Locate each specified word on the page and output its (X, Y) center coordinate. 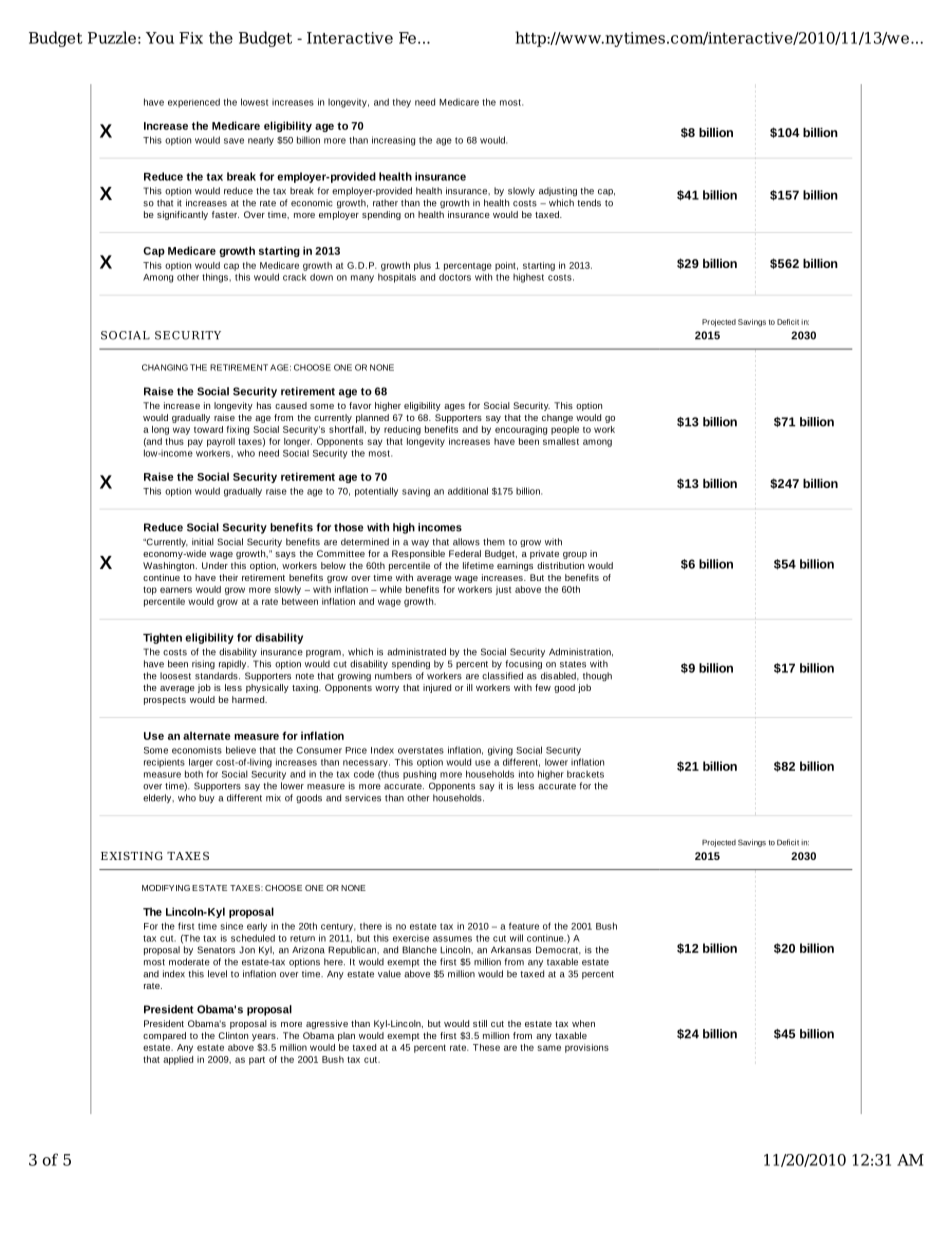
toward (208, 429)
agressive (327, 1024)
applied (178, 1060)
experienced (194, 103)
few (543, 687)
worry (387, 689)
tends (589, 203)
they (402, 103)
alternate (207, 735)
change (557, 418)
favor (360, 405)
